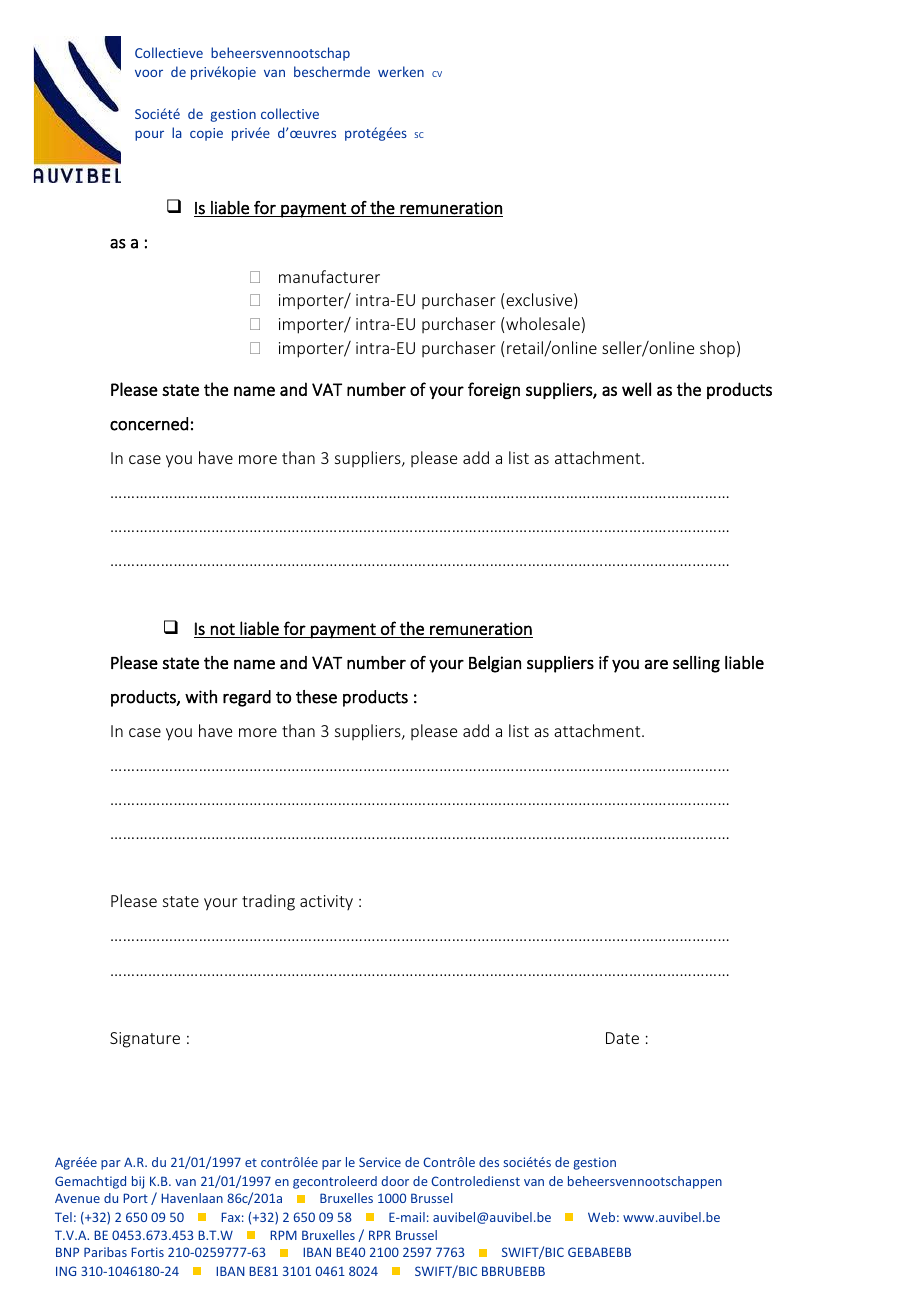  What do you see at coordinates (622, 1038) in the image?
I see `Date` at bounding box center [622, 1038].
